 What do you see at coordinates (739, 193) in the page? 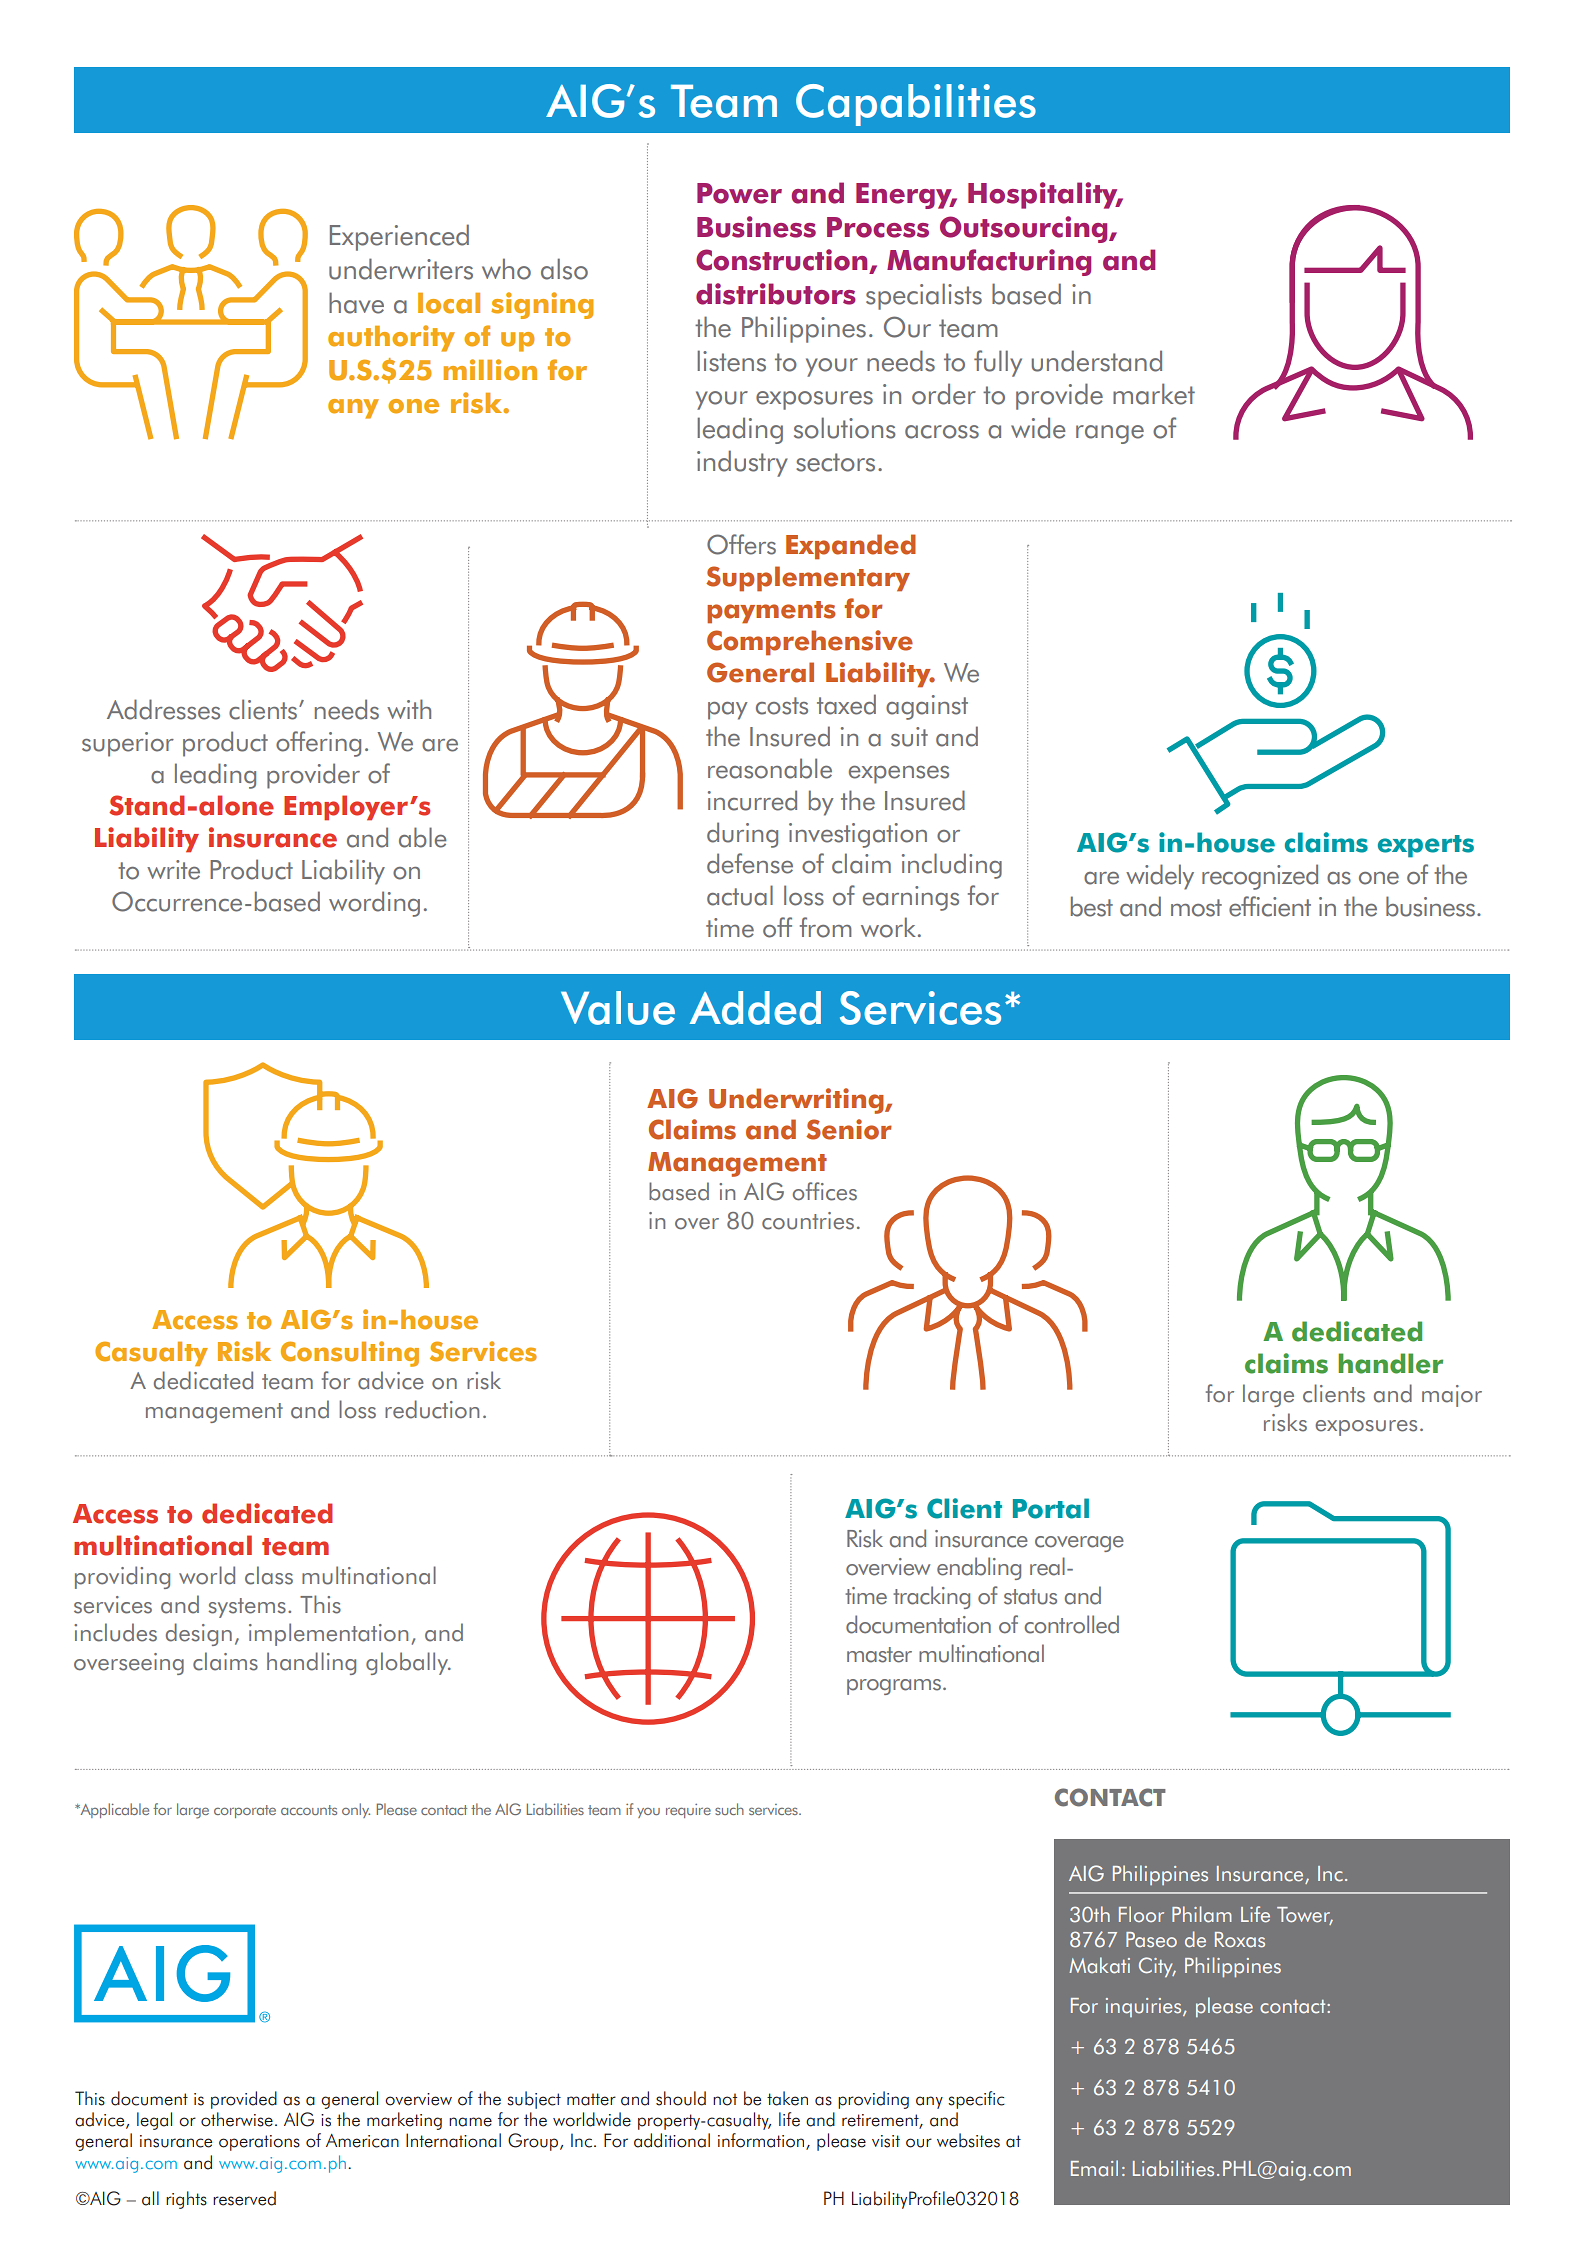
I see `Power` at bounding box center [739, 193].
